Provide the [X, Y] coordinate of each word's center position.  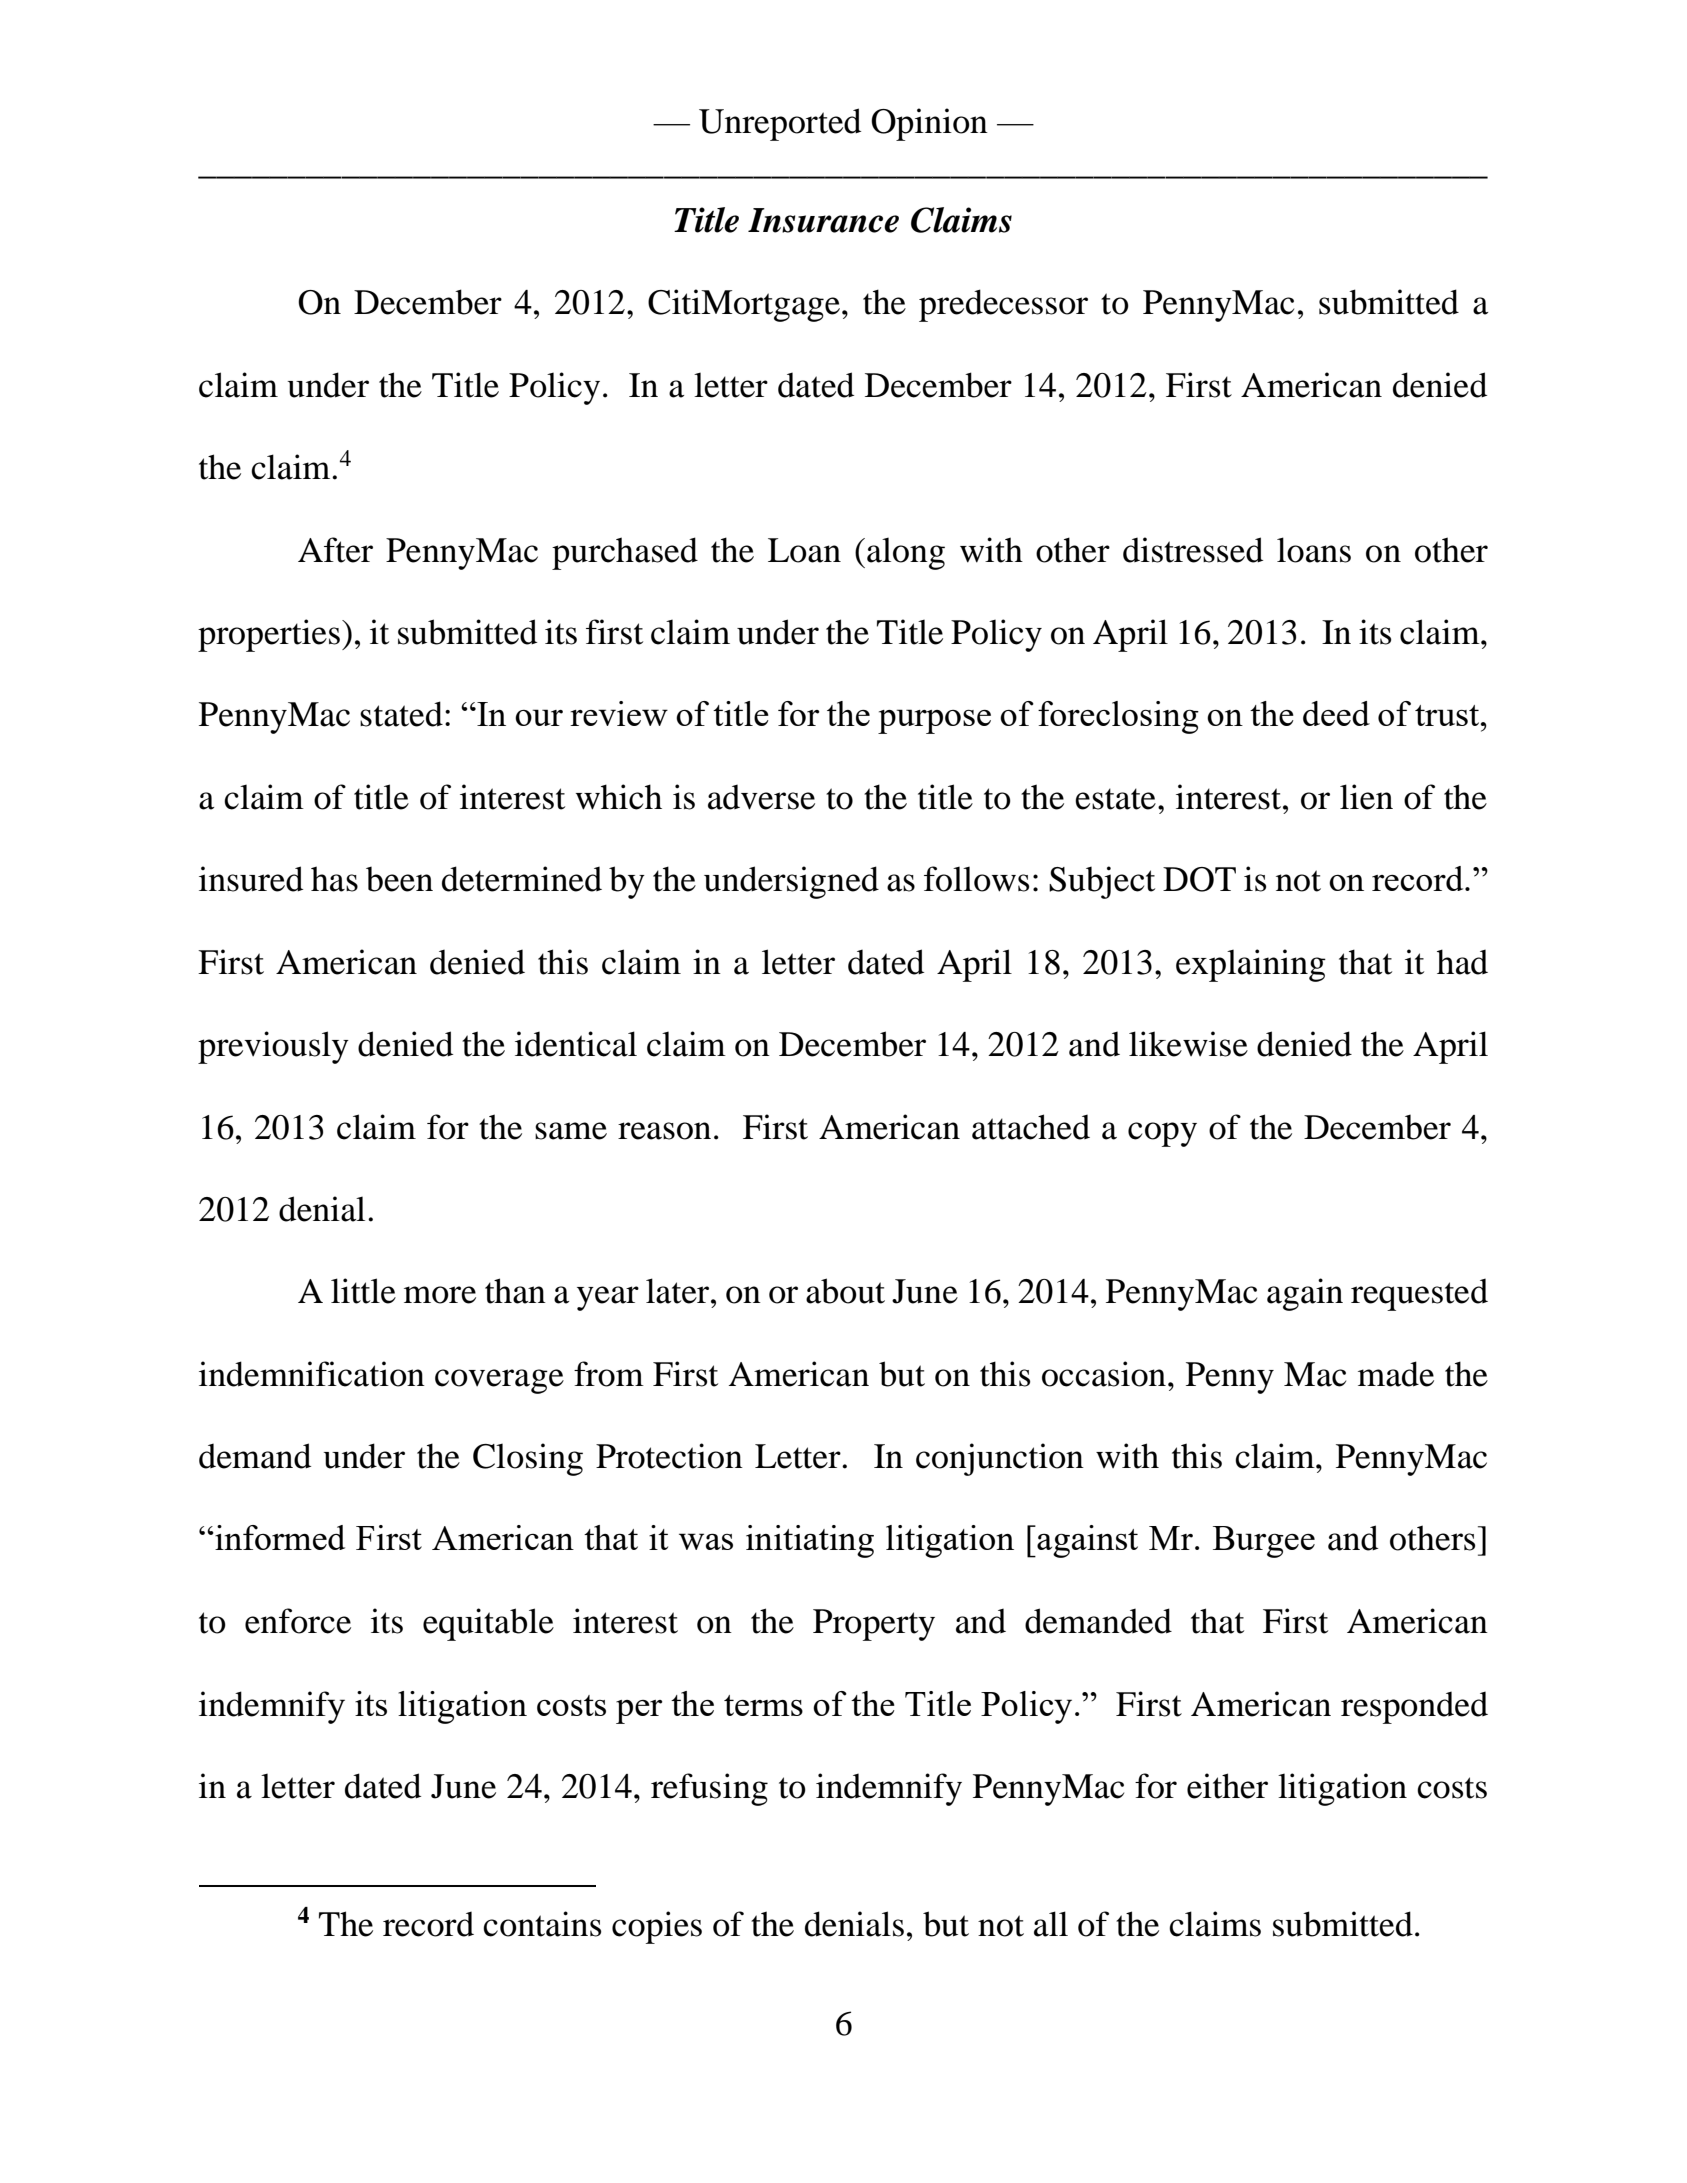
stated [401, 714]
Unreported [780, 124]
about [845, 1291]
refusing [709, 1789]
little [363, 1291]
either [1227, 1786]
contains [542, 1924]
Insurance [823, 220]
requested [1419, 1295]
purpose [934, 721]
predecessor [1003, 305]
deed [1336, 713]
